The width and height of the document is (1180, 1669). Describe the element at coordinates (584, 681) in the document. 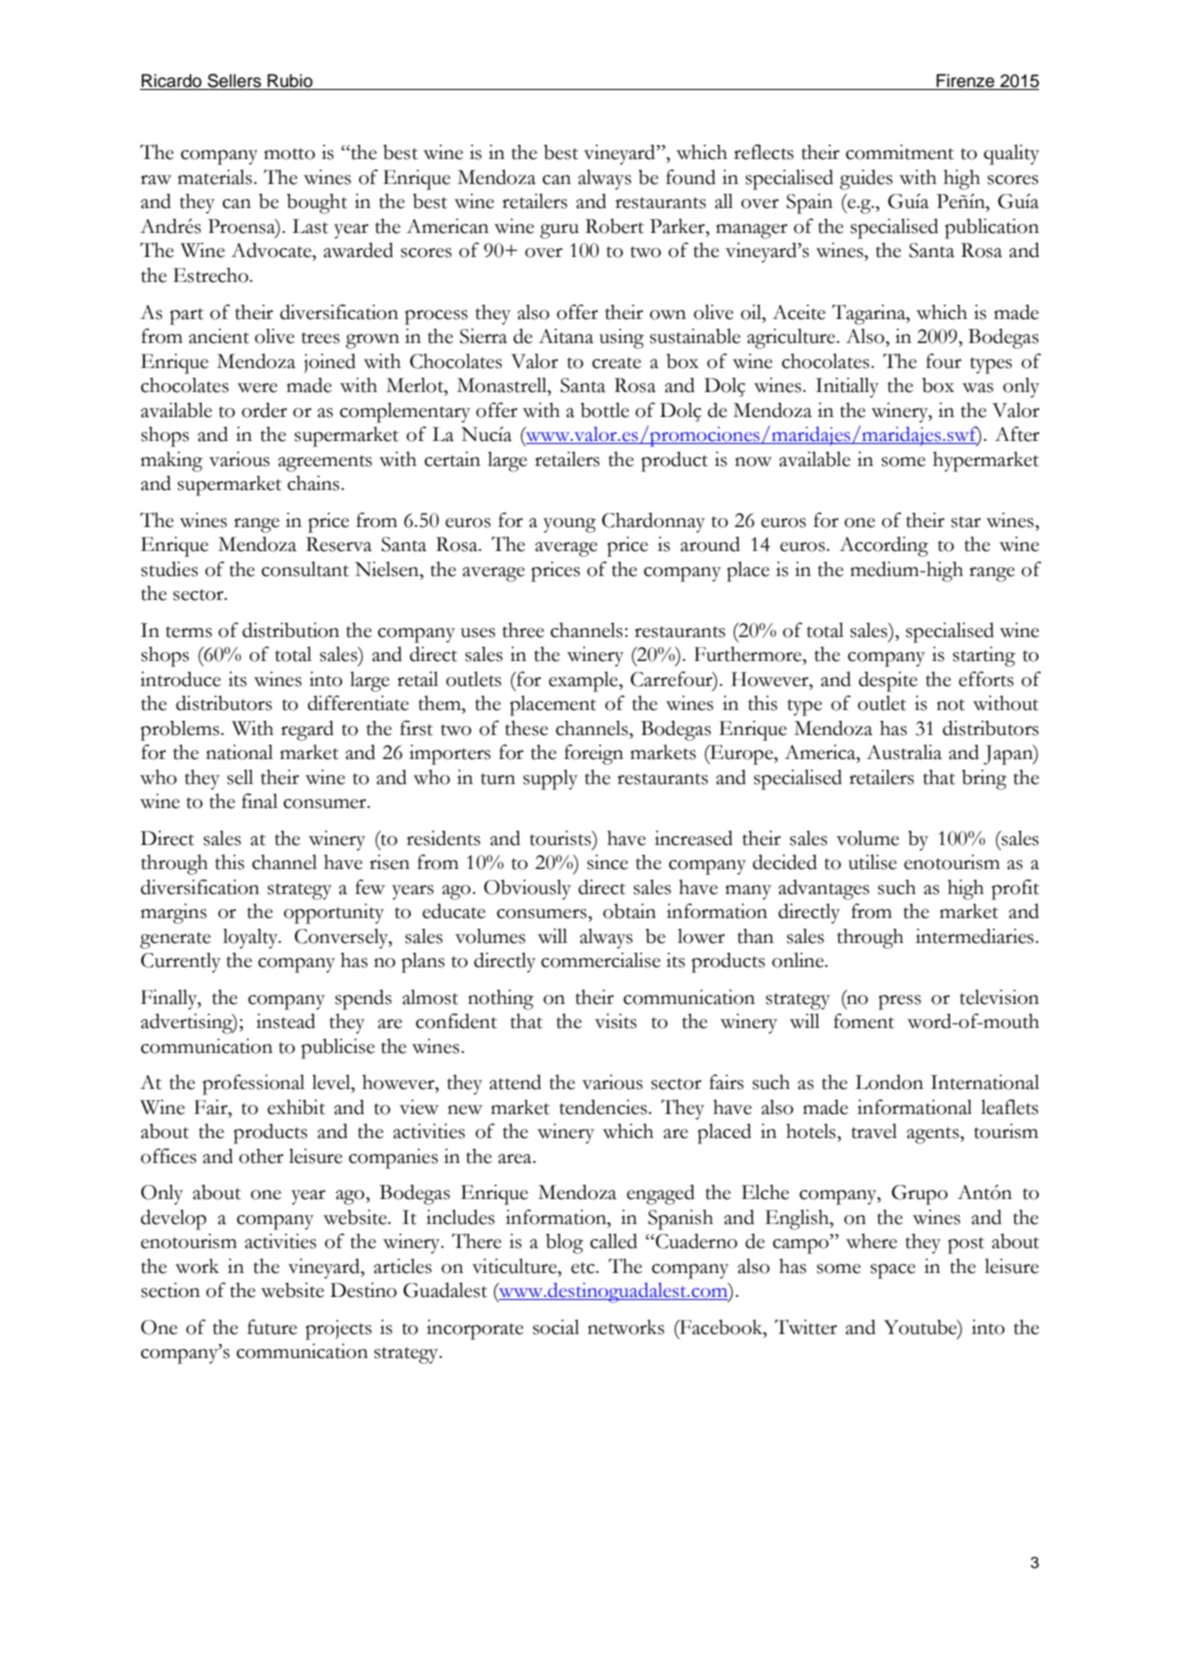

I see `example` at that location.
